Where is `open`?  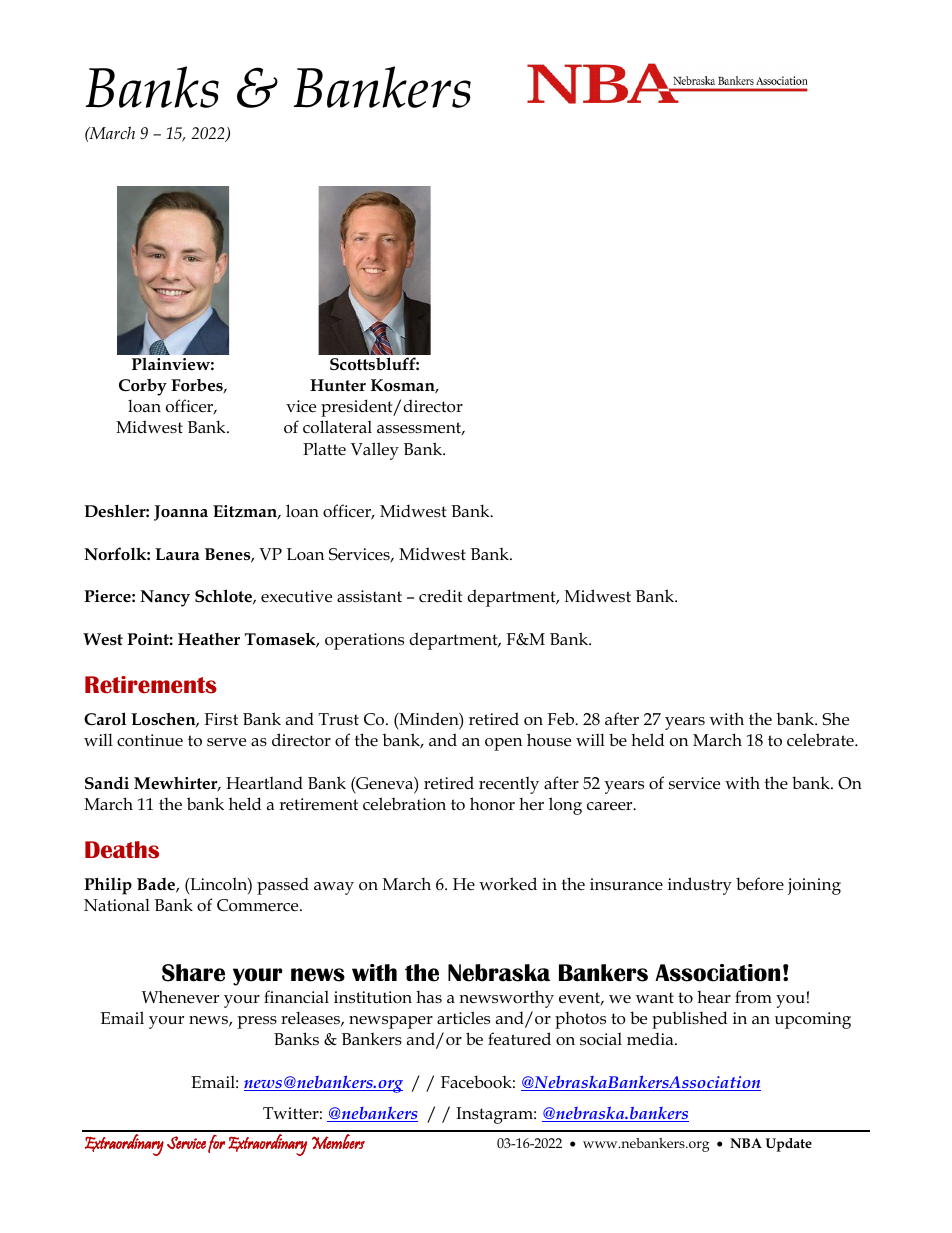
open is located at coordinates (503, 744).
